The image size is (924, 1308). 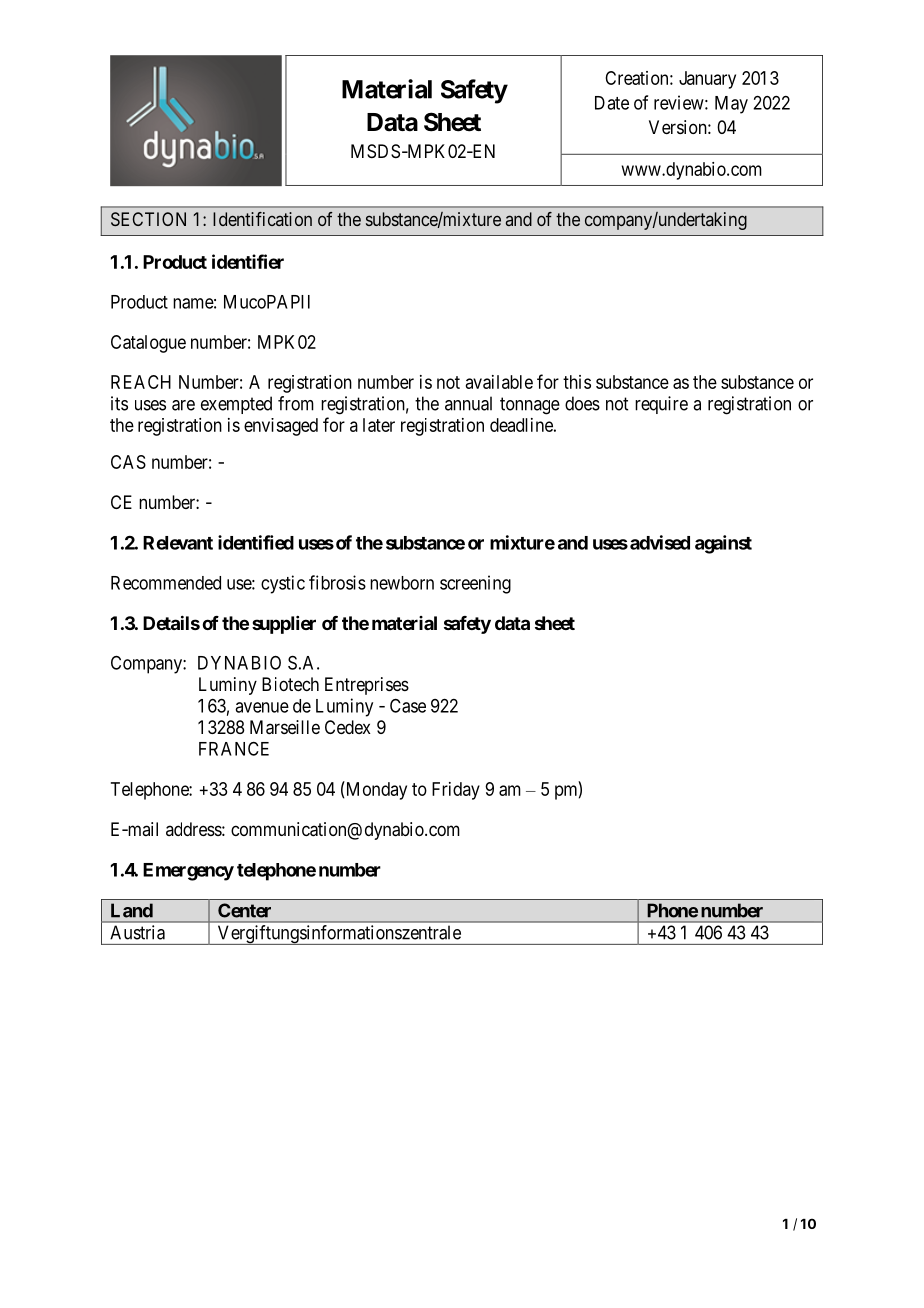 What do you see at coordinates (148, 344) in the page?
I see `Catalogue` at bounding box center [148, 344].
